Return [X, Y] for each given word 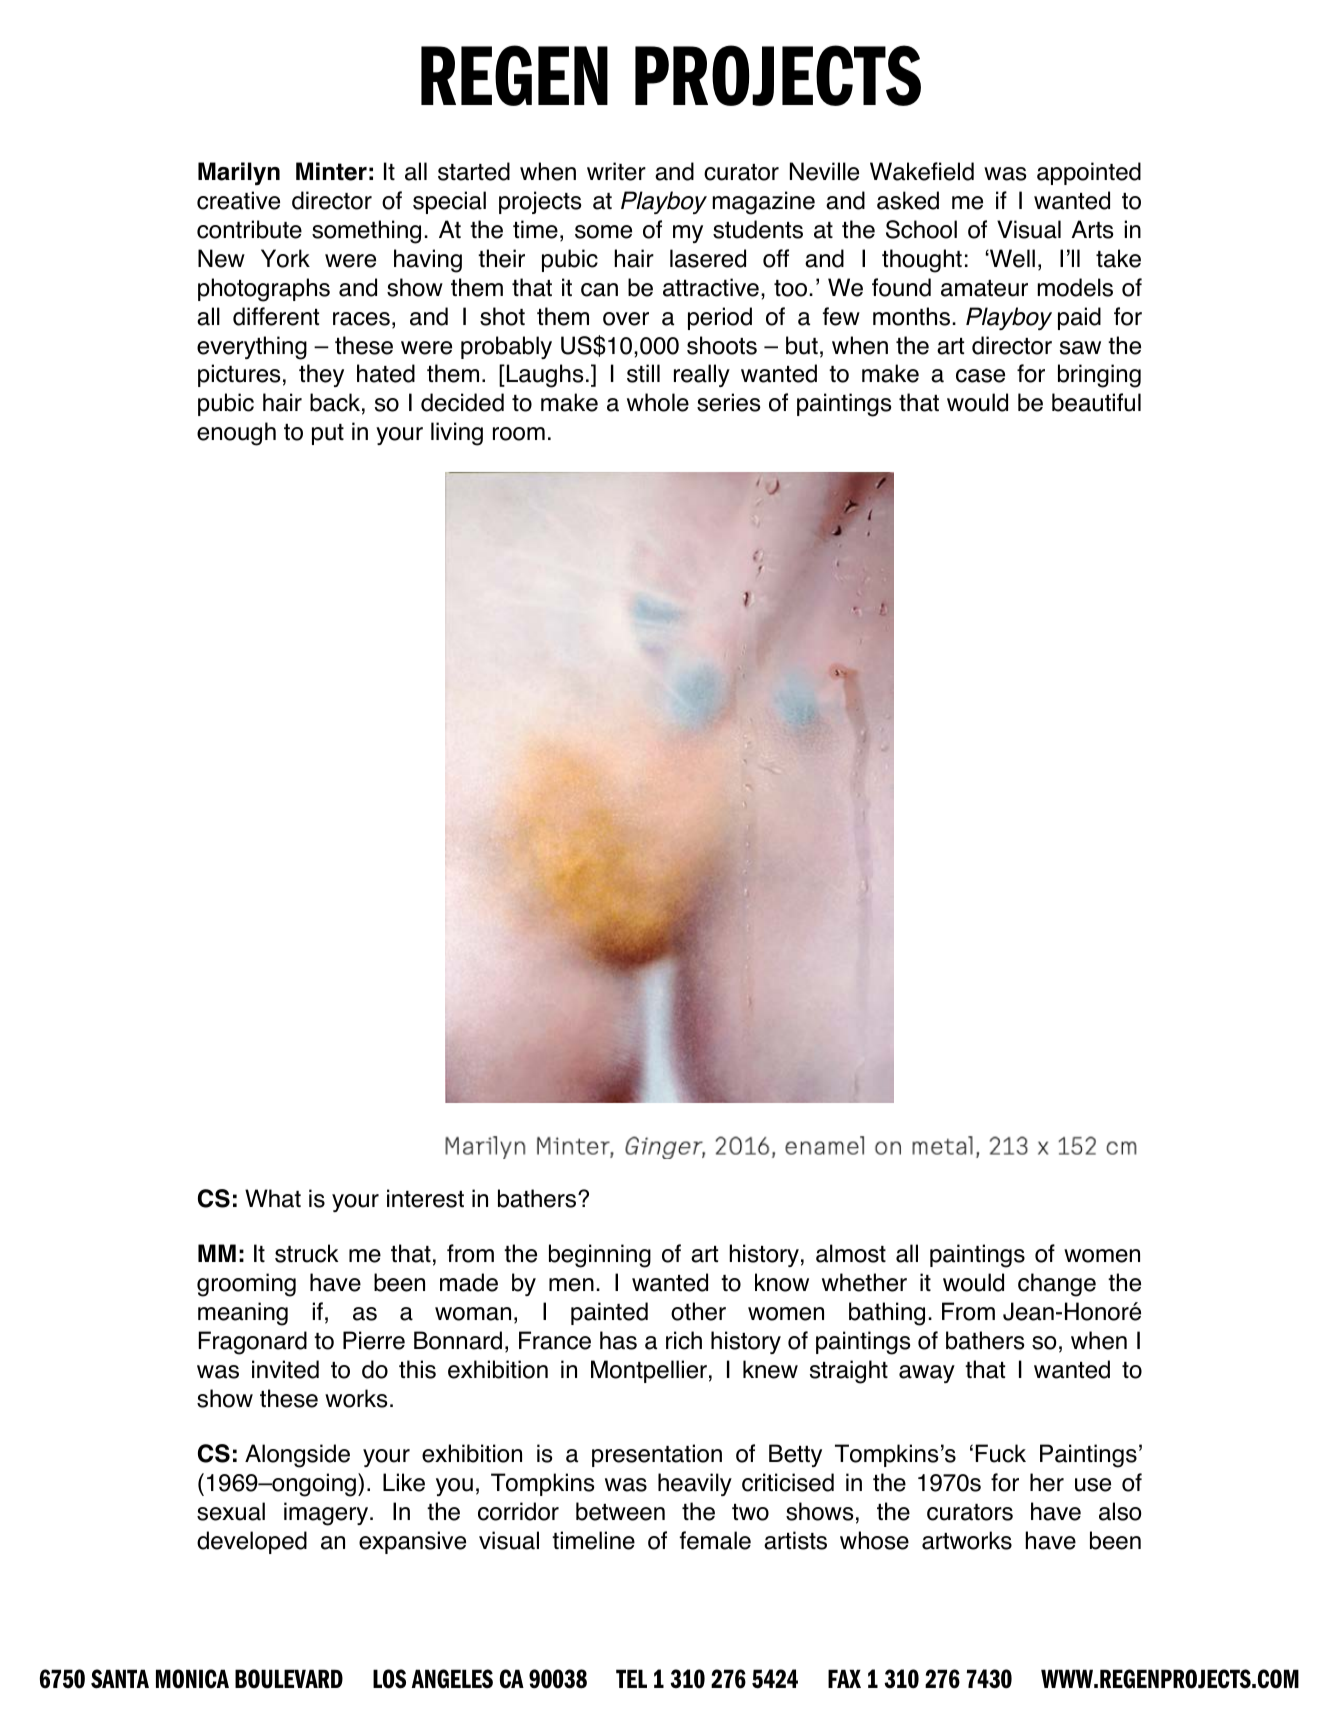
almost [851, 1253]
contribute [249, 229]
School [921, 229]
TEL [631, 1678]
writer [616, 171]
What [273, 1198]
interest [425, 1198]
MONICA [192, 1679]
